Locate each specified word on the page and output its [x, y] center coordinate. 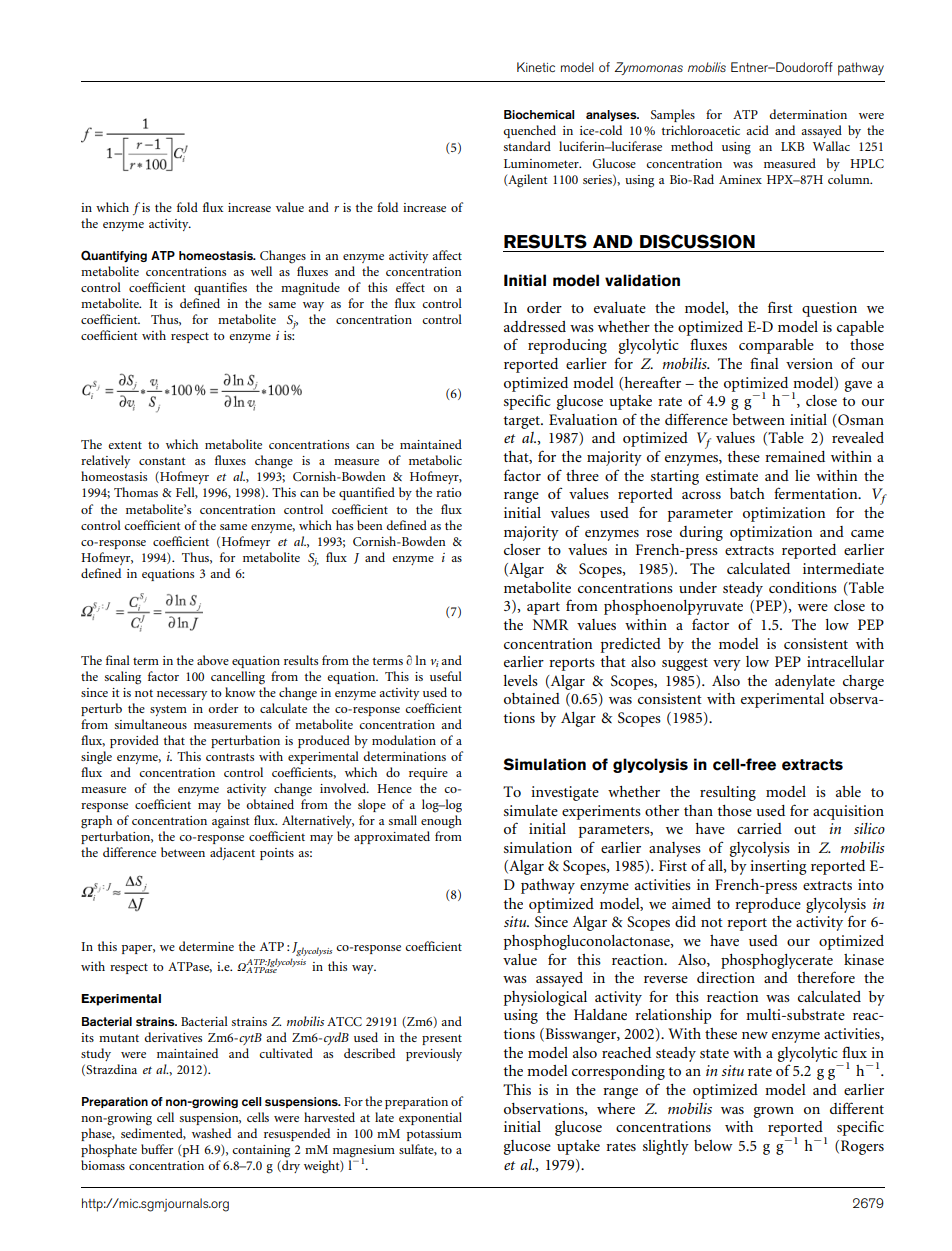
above [213, 660]
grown [774, 1112]
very [727, 665]
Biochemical [539, 114]
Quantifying [114, 256]
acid [757, 130]
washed [211, 1133]
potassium [434, 1135]
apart [543, 608]
